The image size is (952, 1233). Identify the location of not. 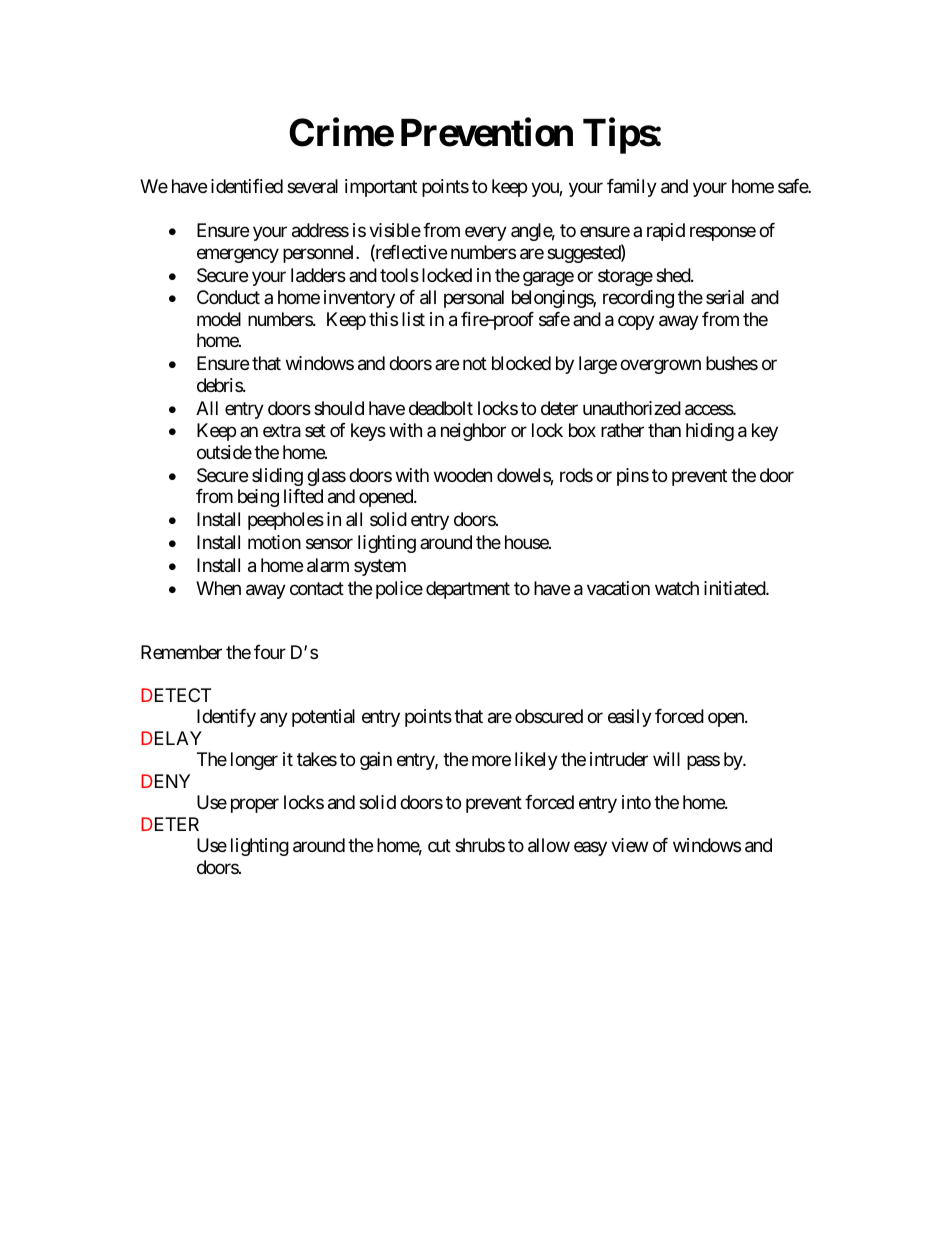
(475, 363).
